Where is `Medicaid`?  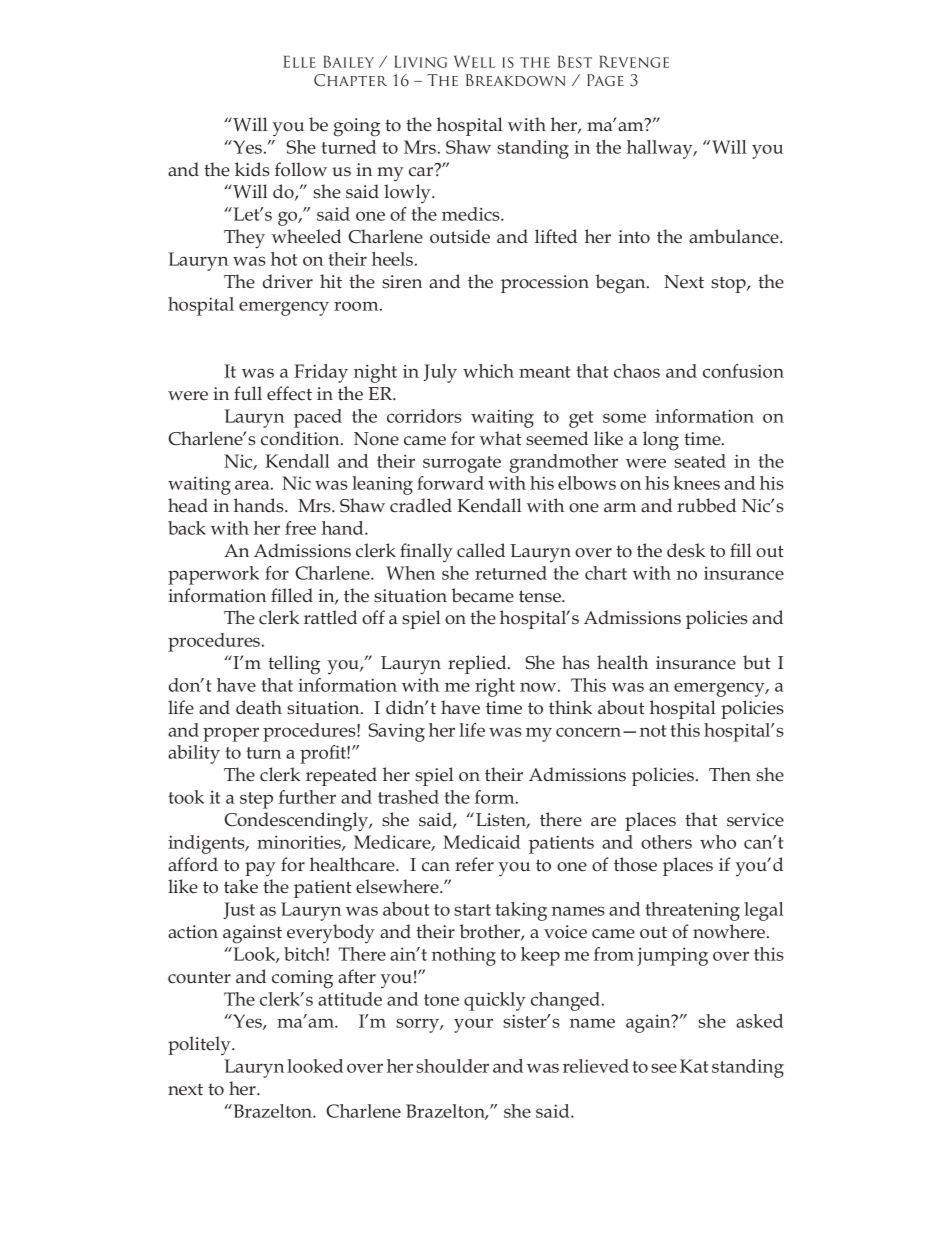
Medicaid is located at coordinates (481, 842).
